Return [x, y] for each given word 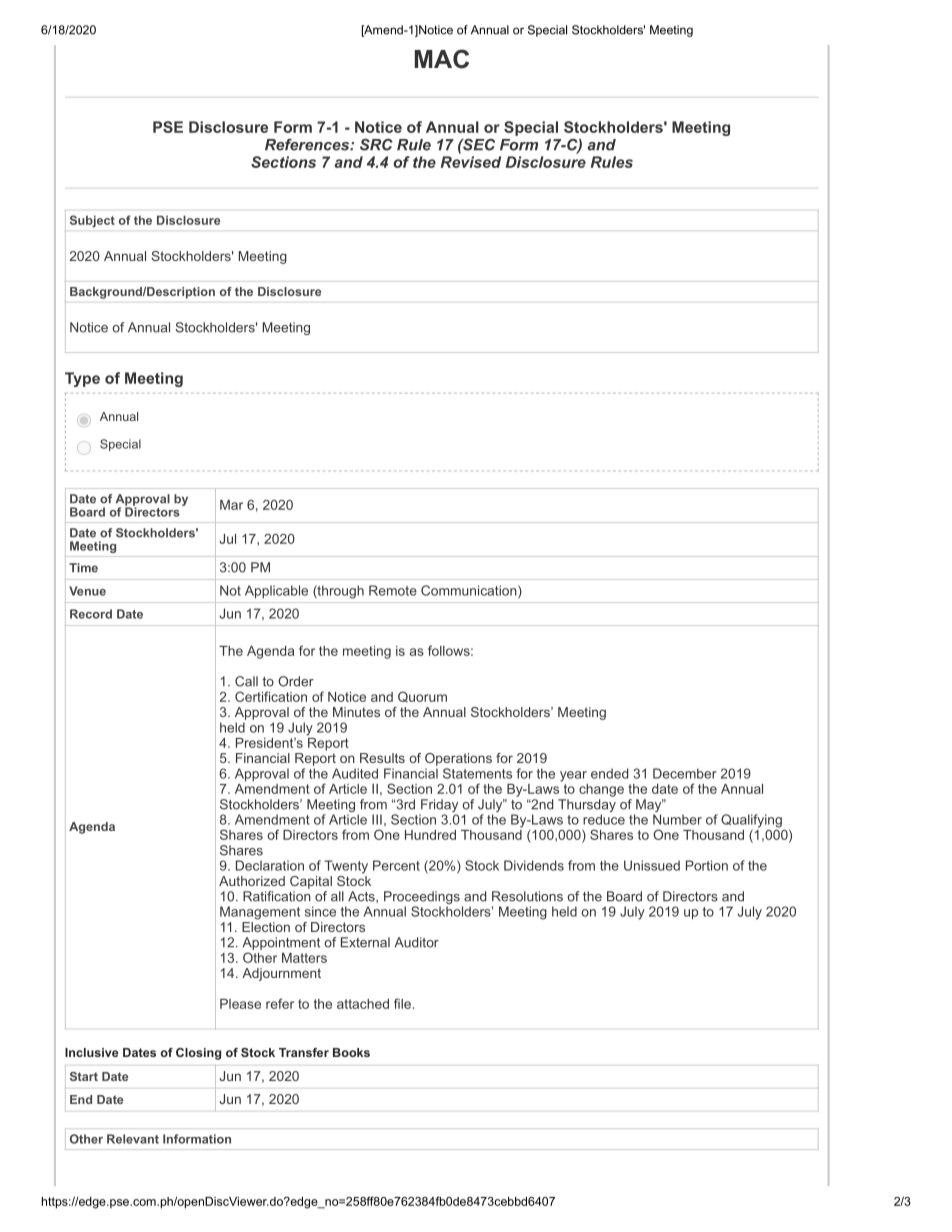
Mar [231, 505]
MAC [442, 59]
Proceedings [422, 899]
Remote [393, 590]
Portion [707, 865]
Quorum [422, 696]
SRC [376, 145]
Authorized [252, 881]
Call [246, 681]
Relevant [133, 1139]
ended [609, 773]
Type [82, 379]
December [685, 773]
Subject [92, 221]
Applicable [276, 592]
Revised [471, 162]
